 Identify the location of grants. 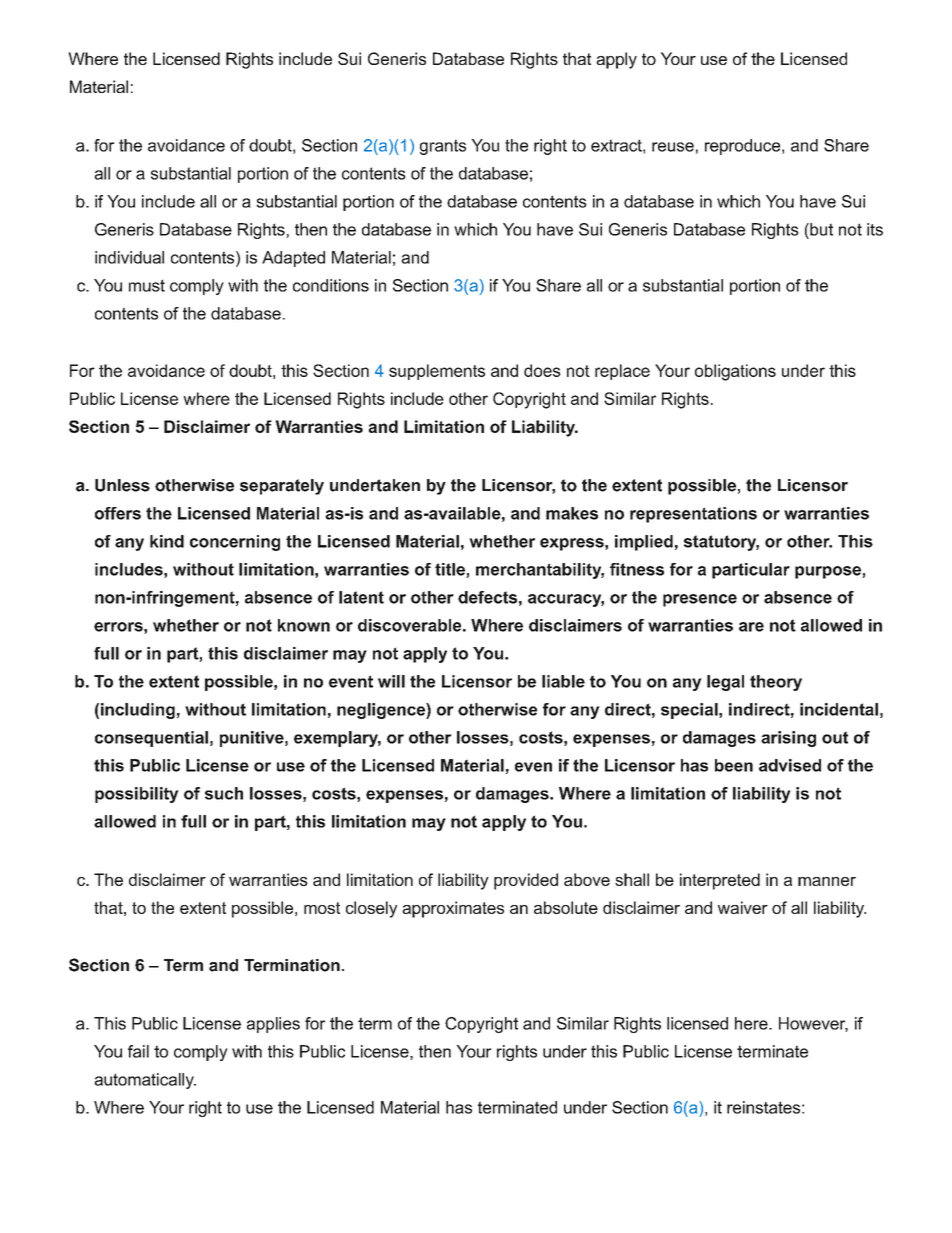
(443, 147).
